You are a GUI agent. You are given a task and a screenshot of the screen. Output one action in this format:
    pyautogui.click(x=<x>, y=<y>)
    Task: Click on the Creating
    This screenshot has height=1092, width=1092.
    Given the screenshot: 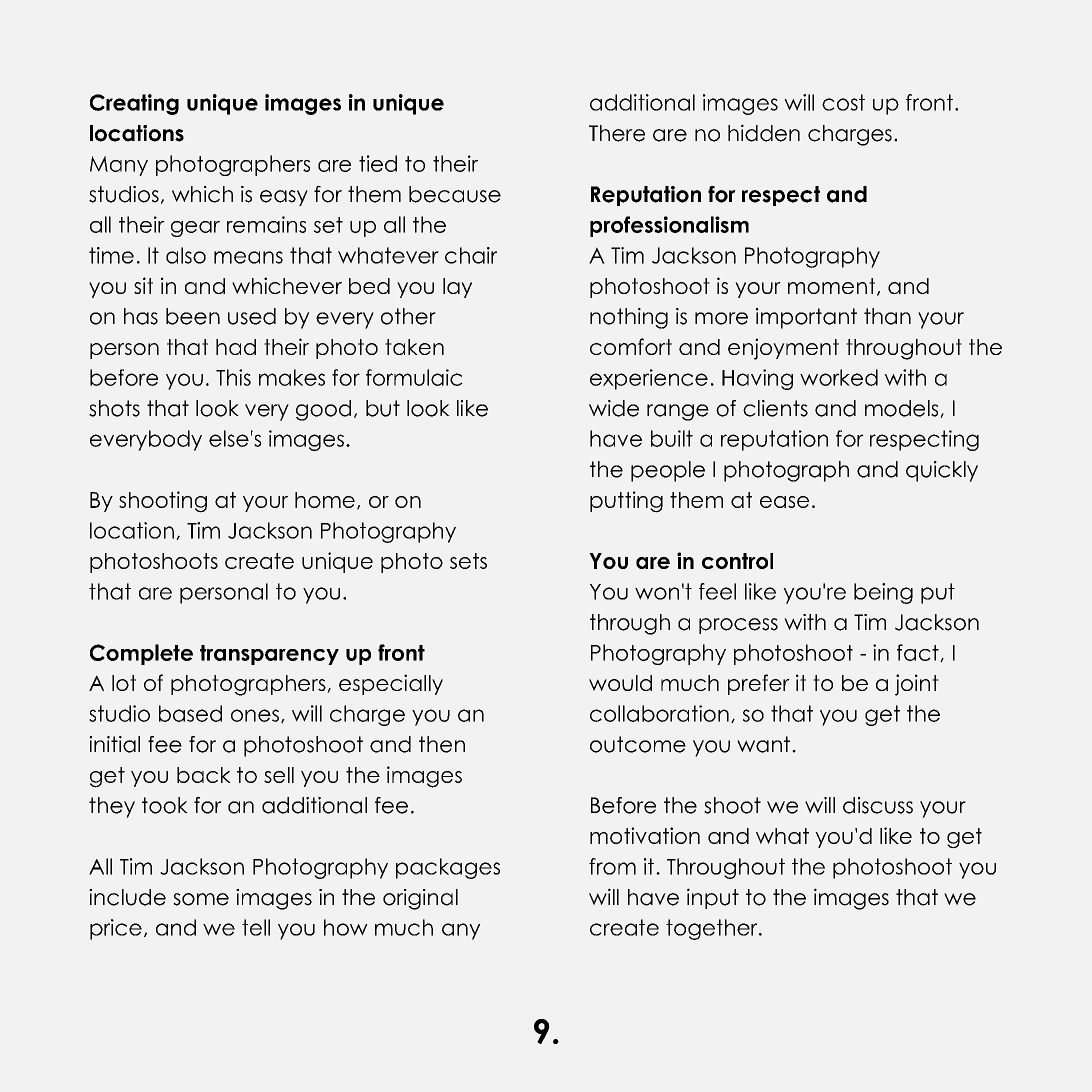 What is the action you would take?
    pyautogui.click(x=134, y=104)
